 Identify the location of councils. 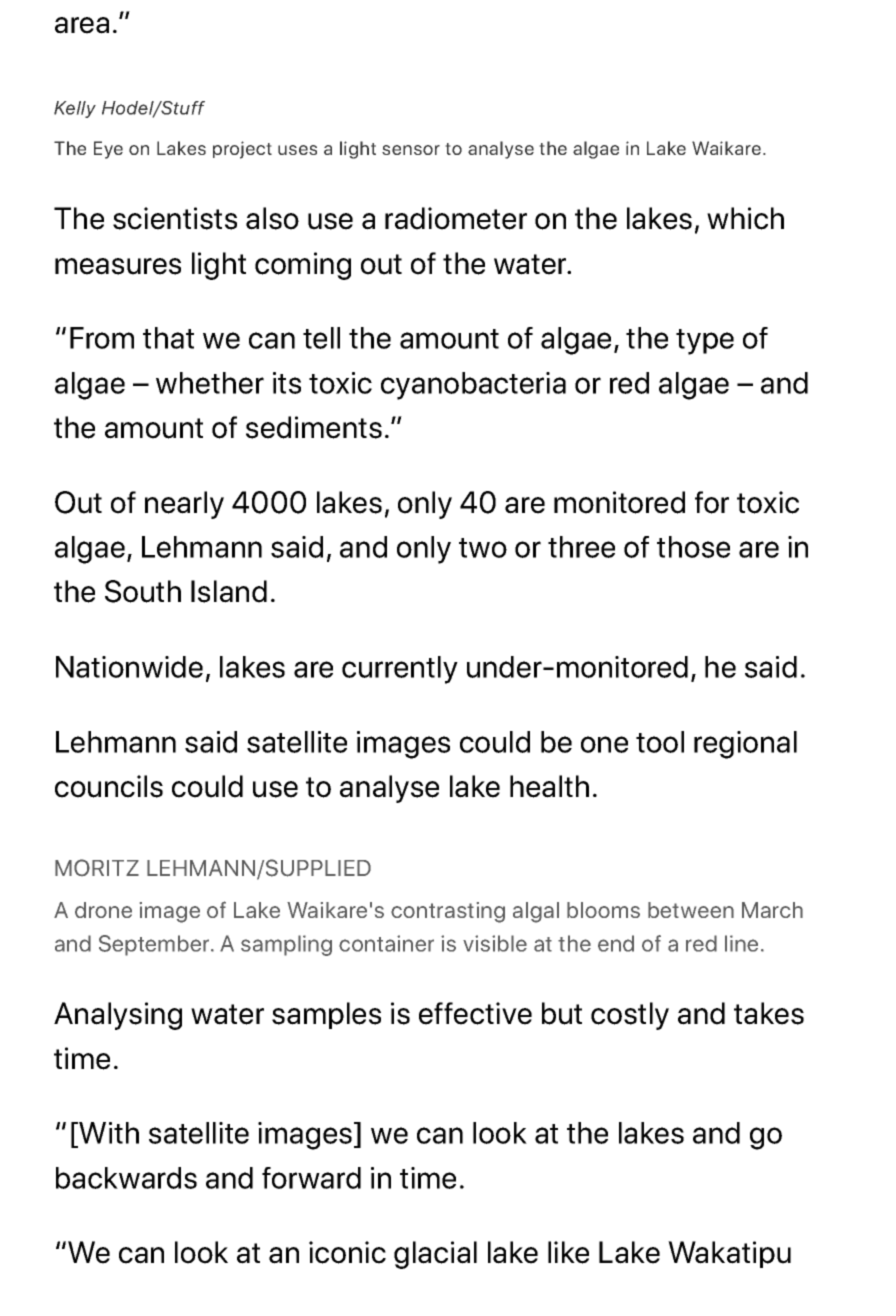
(109, 786).
